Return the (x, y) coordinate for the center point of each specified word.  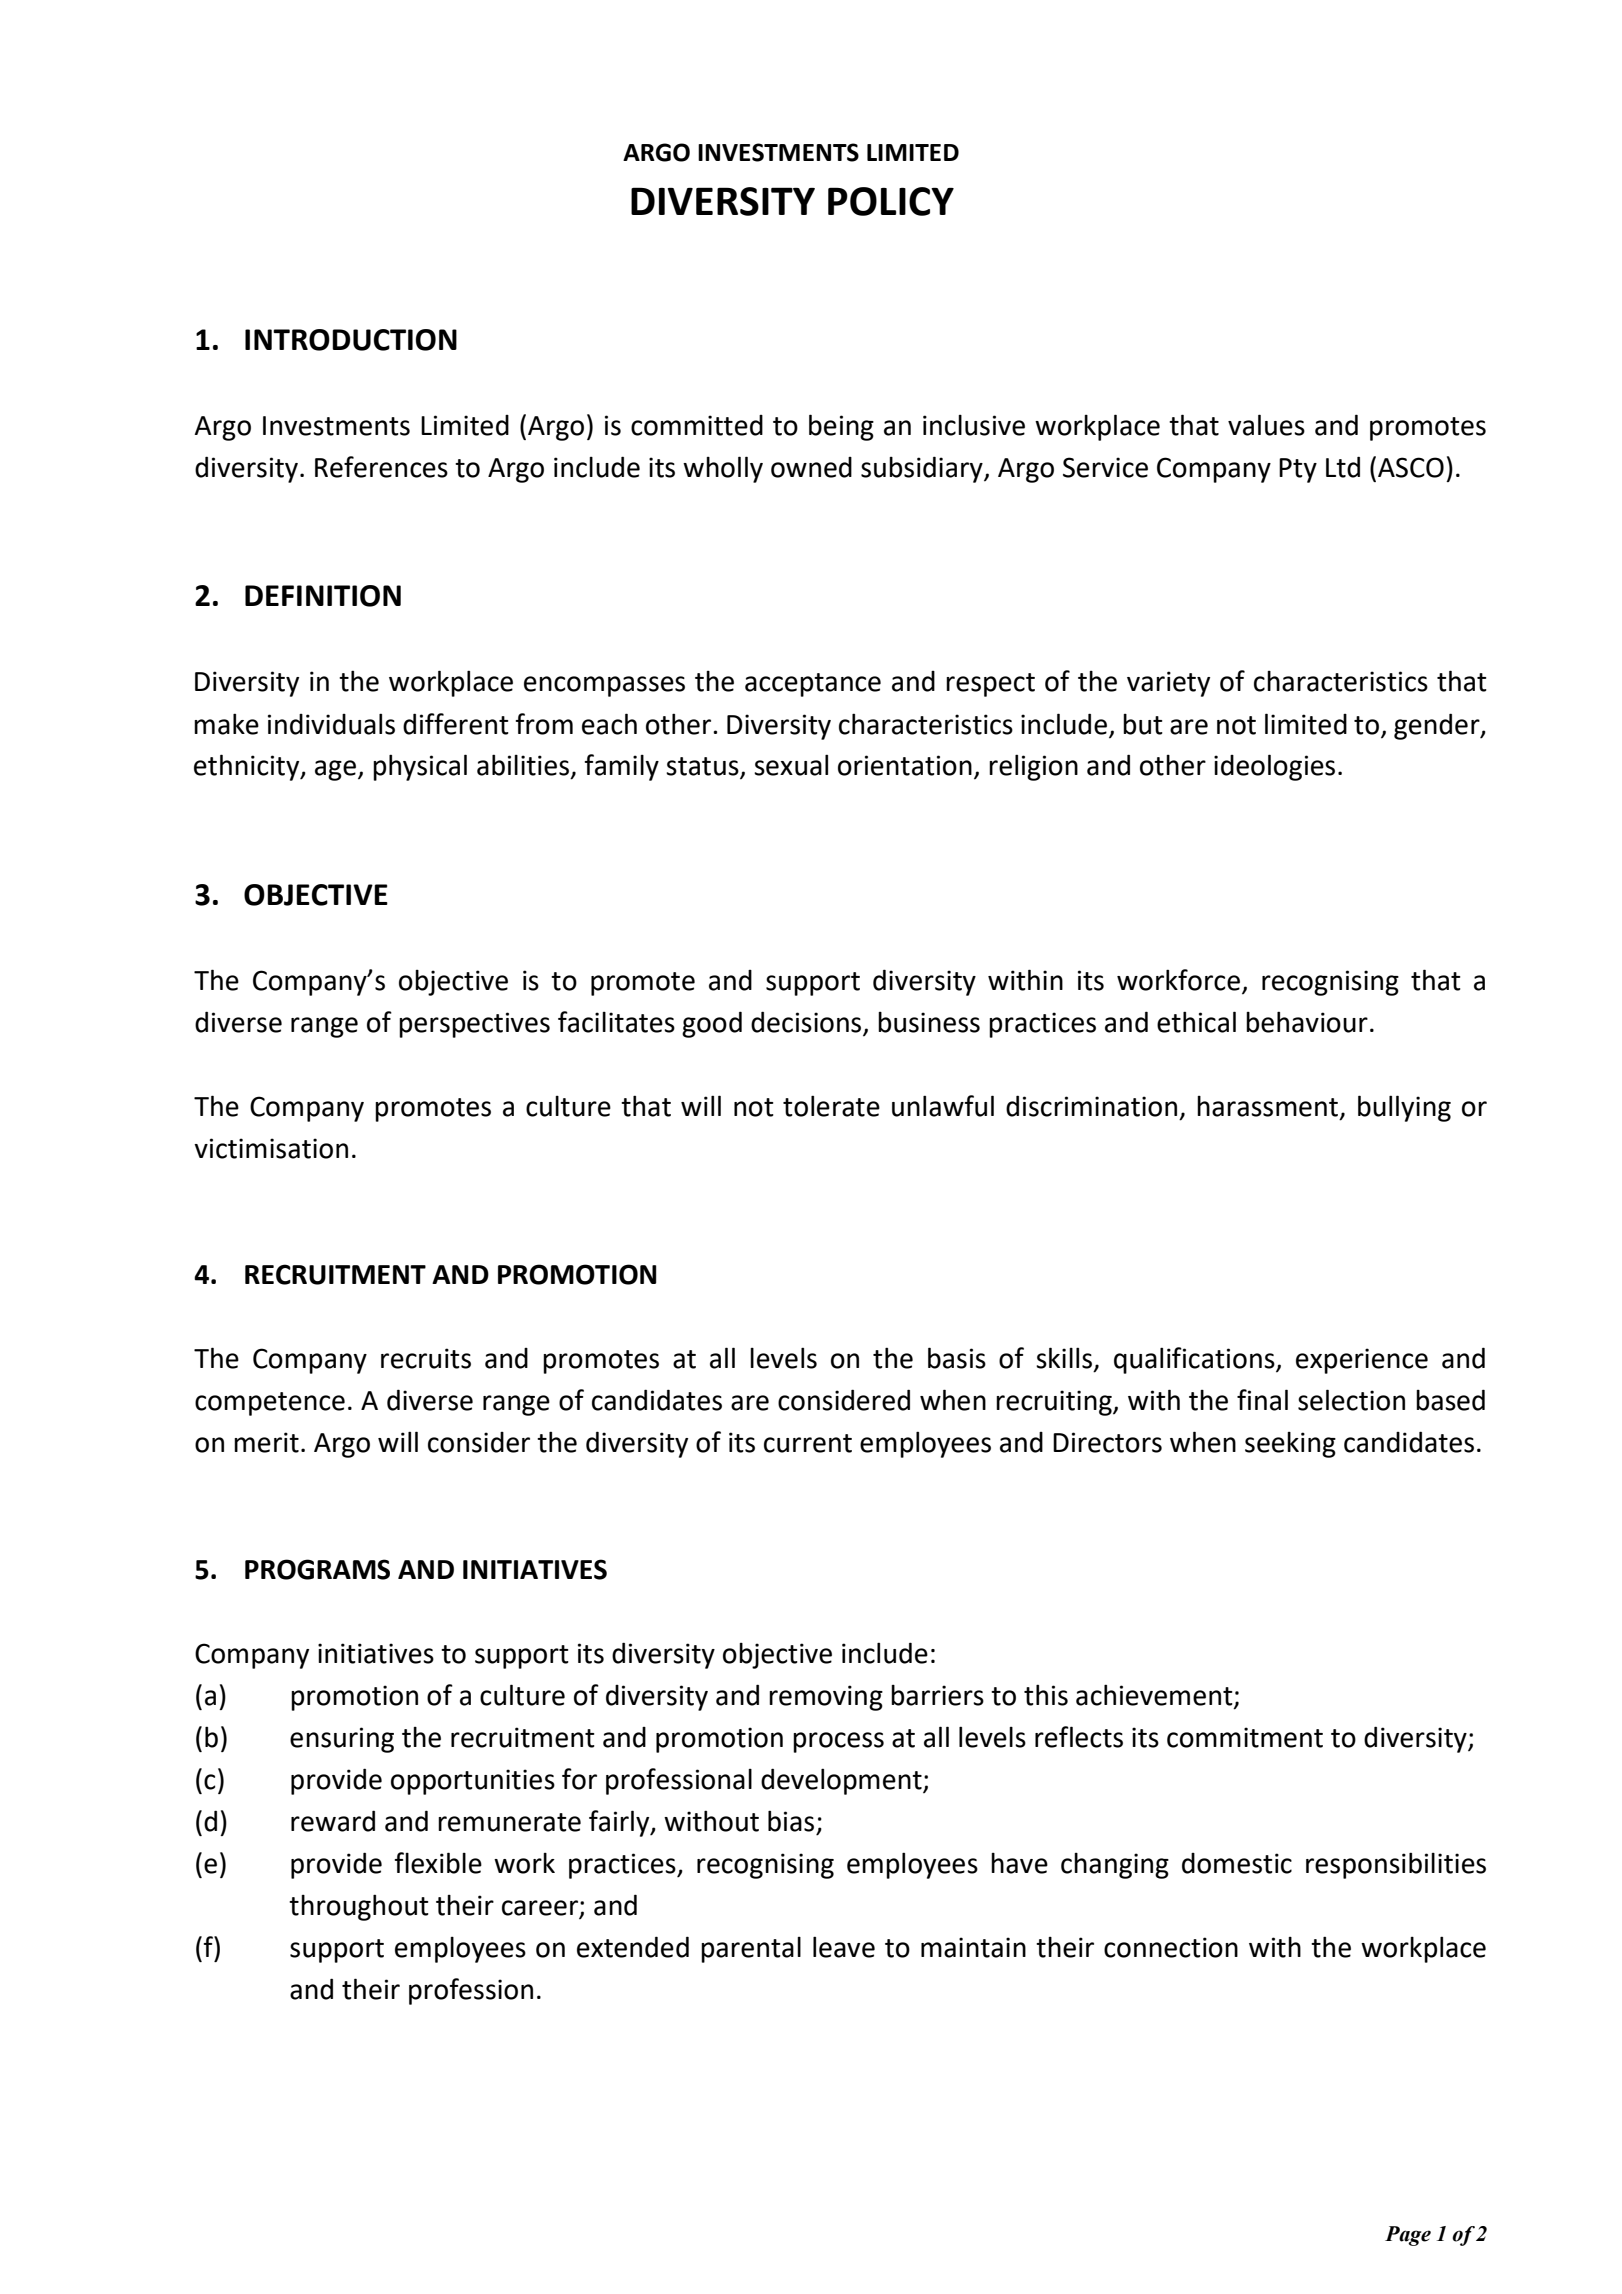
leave (844, 1947)
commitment (1245, 1737)
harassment (1269, 1107)
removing (826, 1698)
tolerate (831, 1106)
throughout (359, 1907)
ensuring (342, 1740)
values (1266, 425)
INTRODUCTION (351, 340)
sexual (791, 765)
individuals (331, 724)
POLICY (891, 201)
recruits (426, 1358)
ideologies (1274, 767)
